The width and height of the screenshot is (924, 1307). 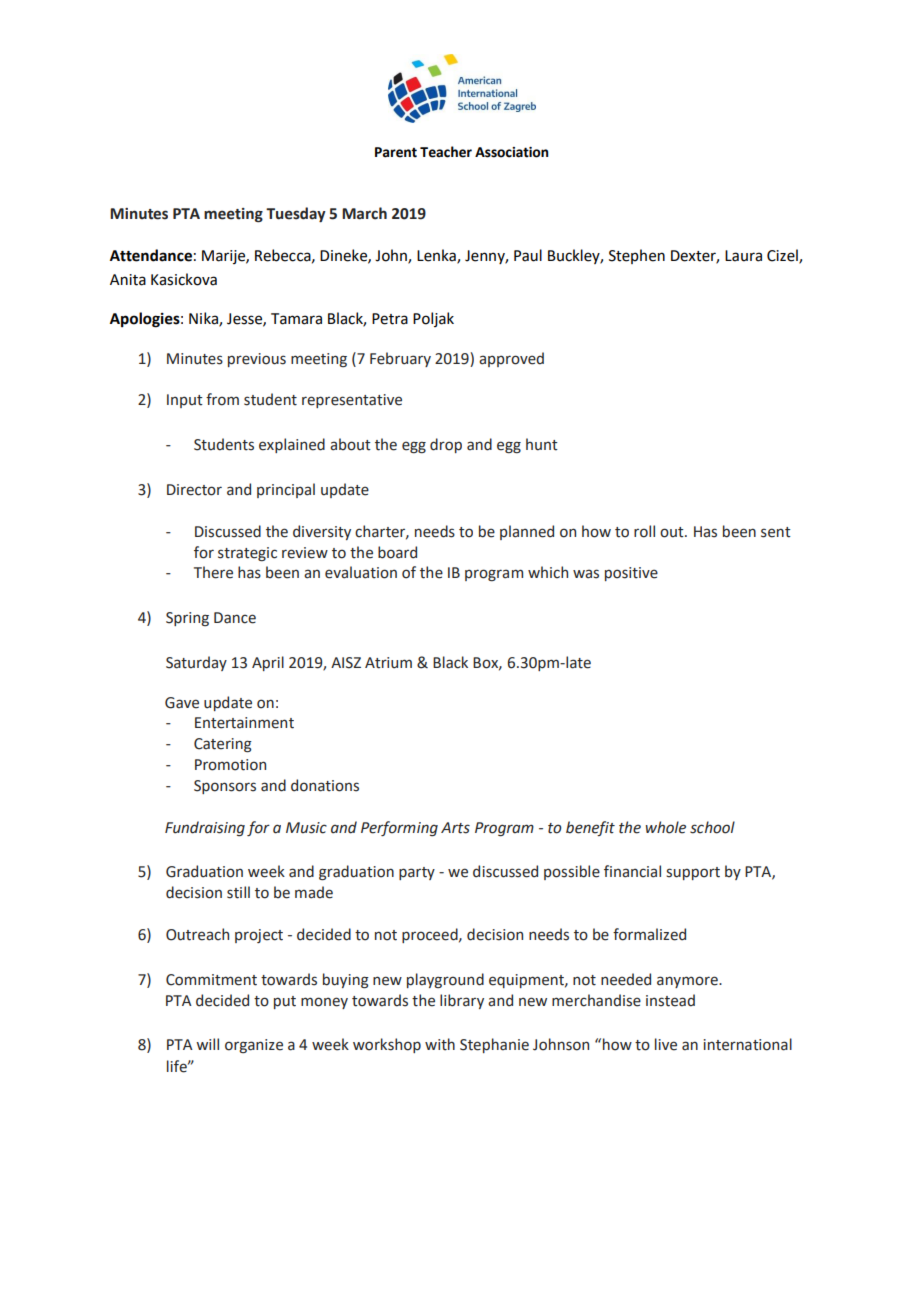 What do you see at coordinates (207, 1044) in the screenshot?
I see `will` at bounding box center [207, 1044].
